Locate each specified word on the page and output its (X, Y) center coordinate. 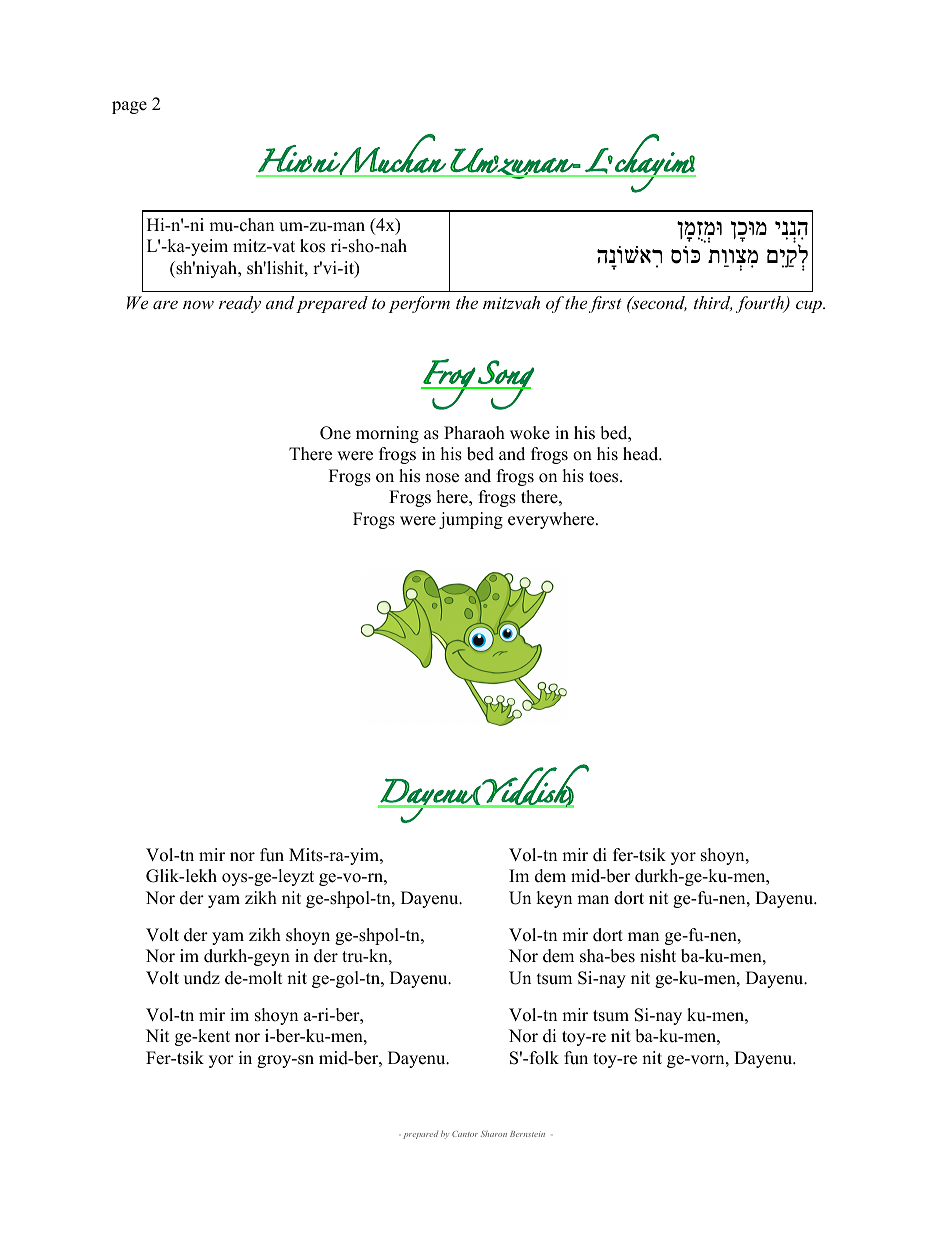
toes (605, 477)
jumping (471, 520)
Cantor (465, 1134)
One (335, 433)
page (129, 107)
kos (312, 246)
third (713, 303)
